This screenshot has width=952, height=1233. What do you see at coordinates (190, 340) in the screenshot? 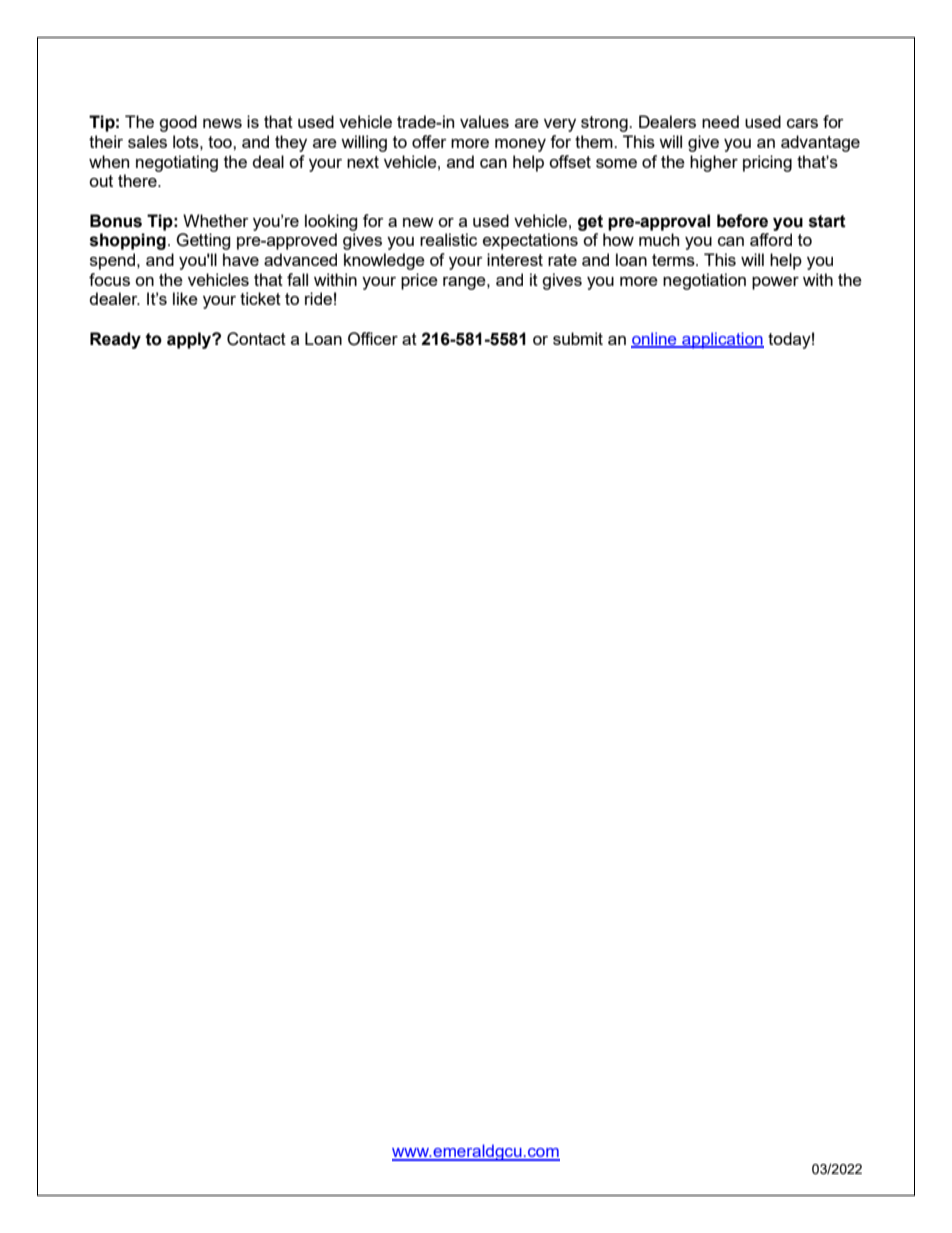
I see `apply` at bounding box center [190, 340].
